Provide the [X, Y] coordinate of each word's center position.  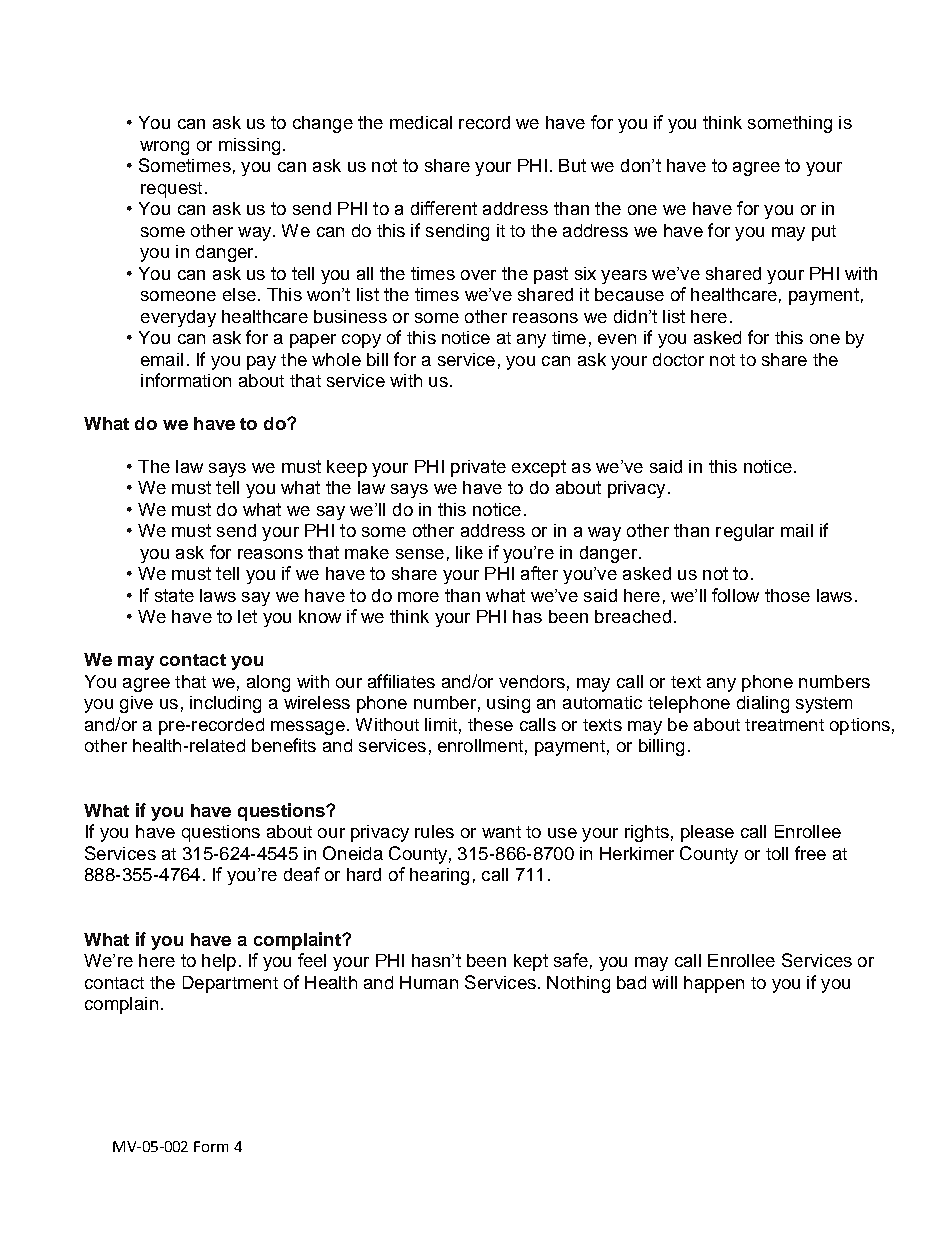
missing [249, 146]
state [174, 595]
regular [745, 532]
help [219, 962]
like [469, 552]
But [572, 165]
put [824, 233]
